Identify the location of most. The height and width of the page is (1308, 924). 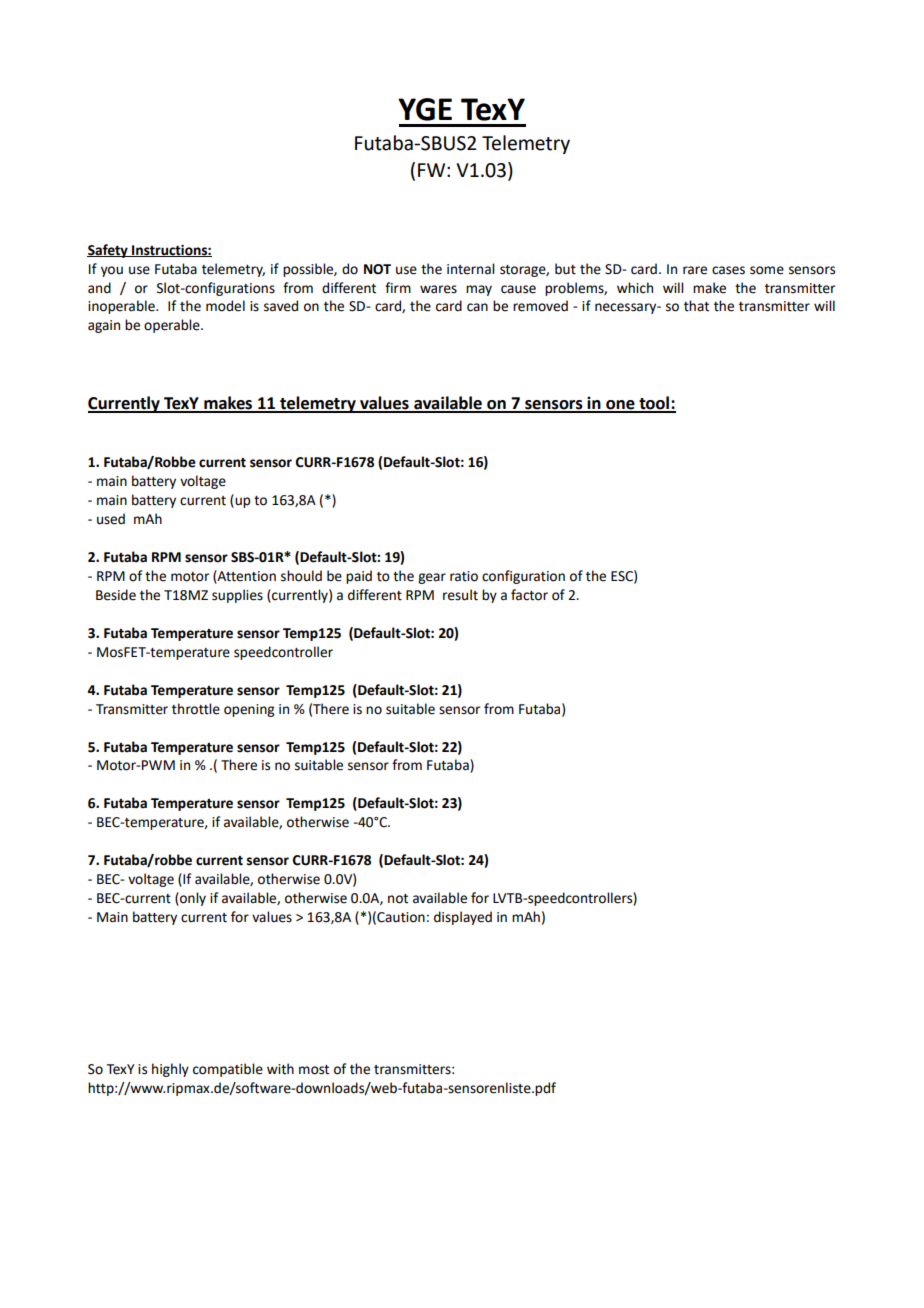
(314, 1070).
